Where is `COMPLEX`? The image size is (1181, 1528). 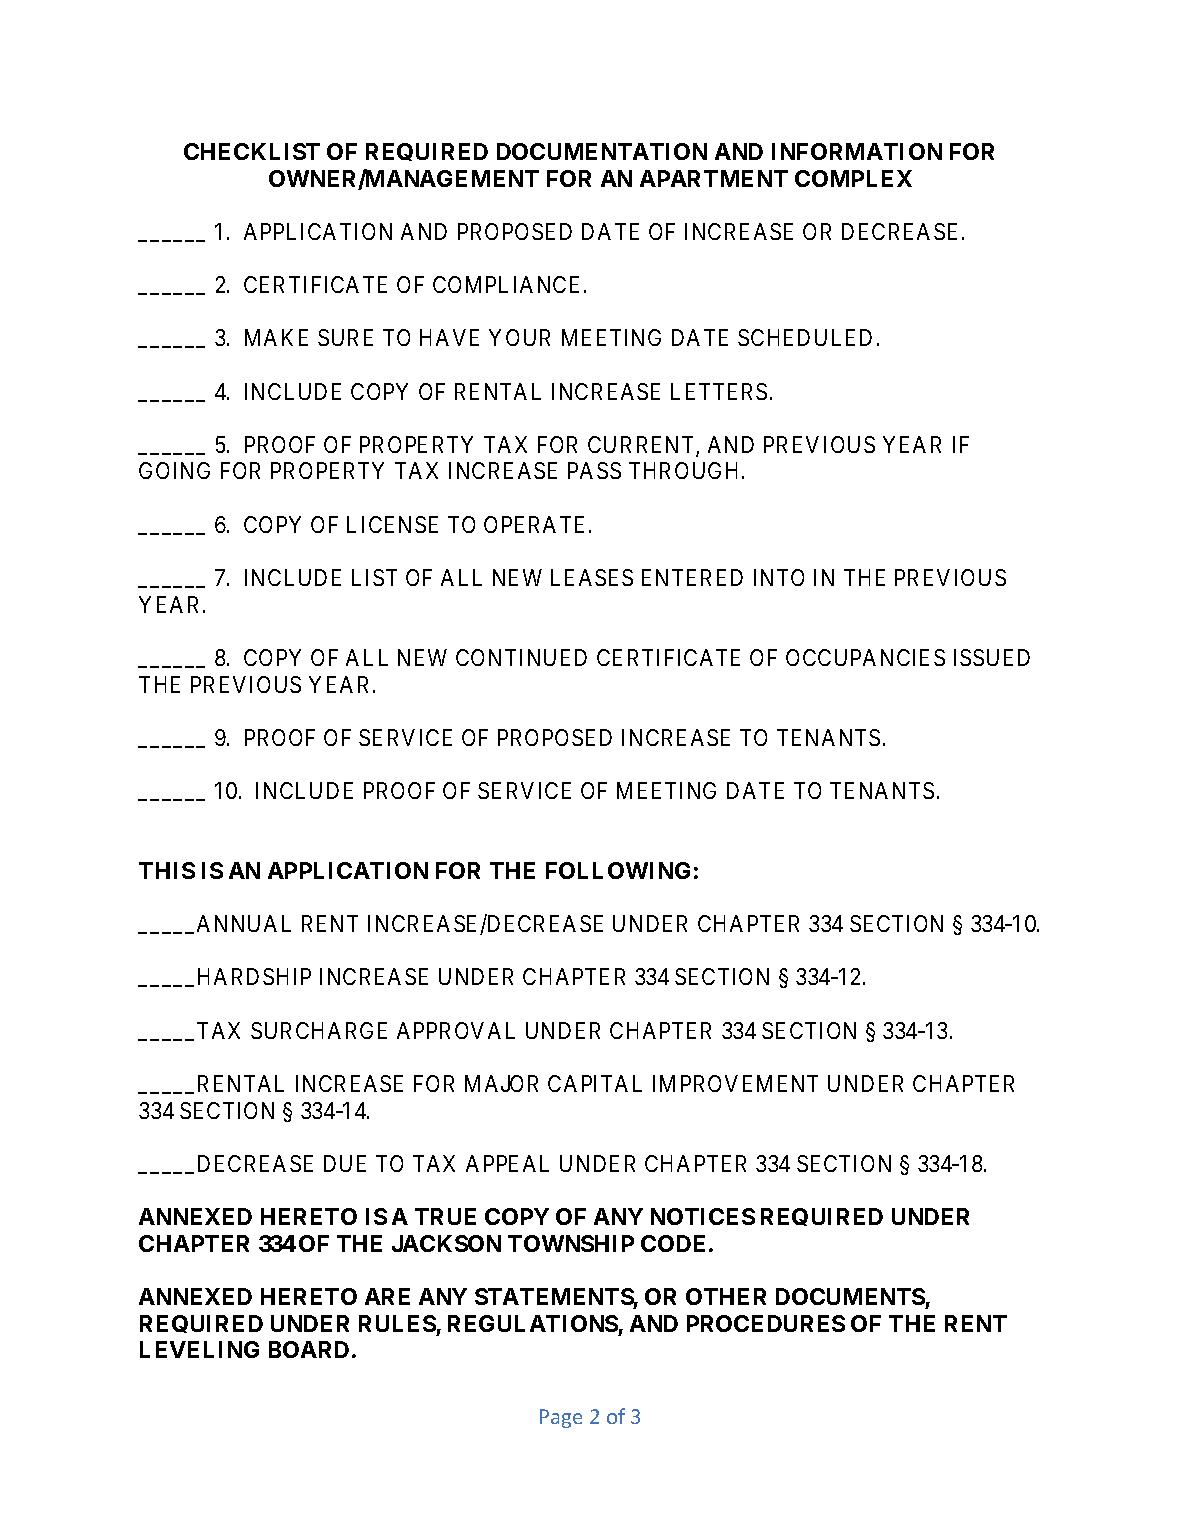
COMPLEX is located at coordinates (853, 178).
